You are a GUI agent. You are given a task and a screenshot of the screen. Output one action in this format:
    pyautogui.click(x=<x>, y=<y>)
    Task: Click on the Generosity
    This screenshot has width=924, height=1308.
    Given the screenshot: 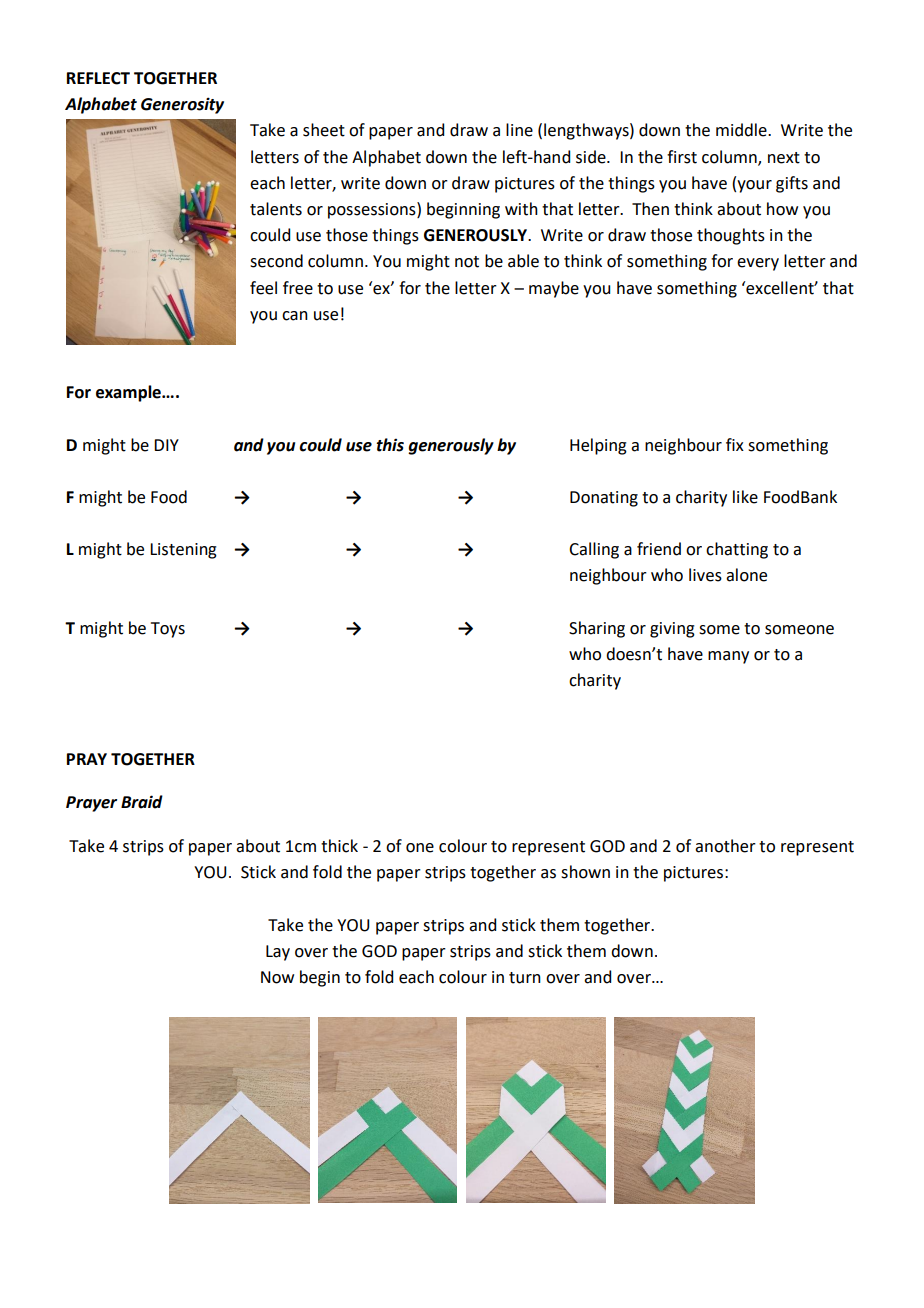 What is the action you would take?
    pyautogui.click(x=182, y=105)
